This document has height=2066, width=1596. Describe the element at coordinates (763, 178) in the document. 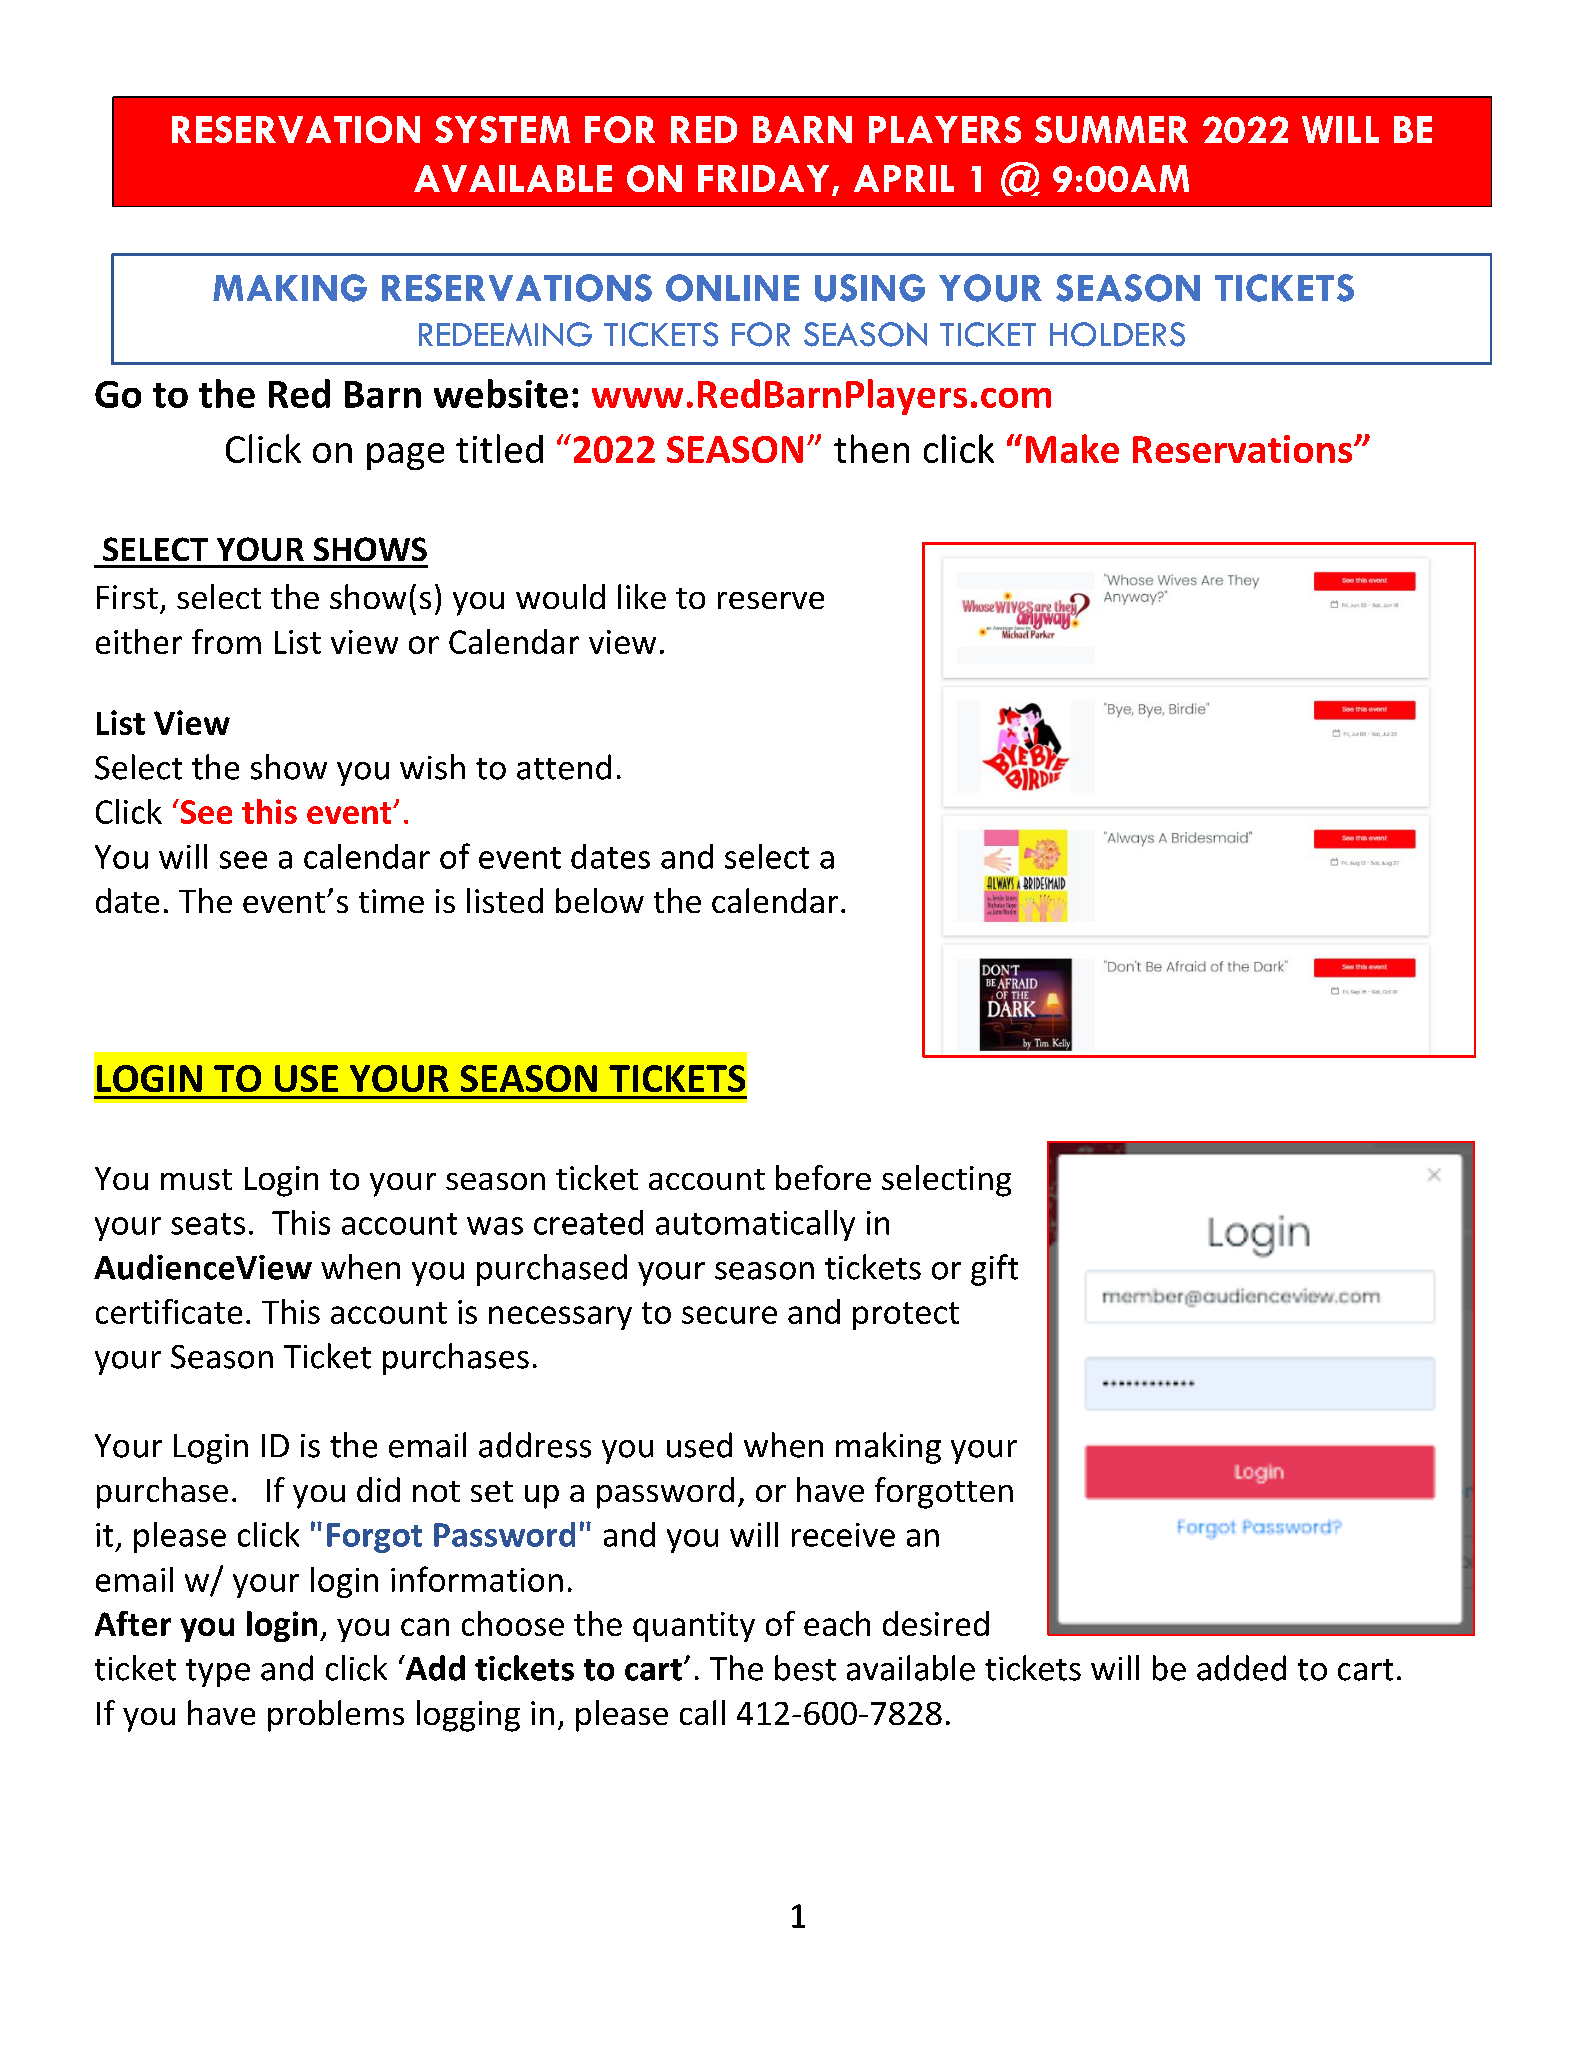

I see `FRIDAY` at that location.
